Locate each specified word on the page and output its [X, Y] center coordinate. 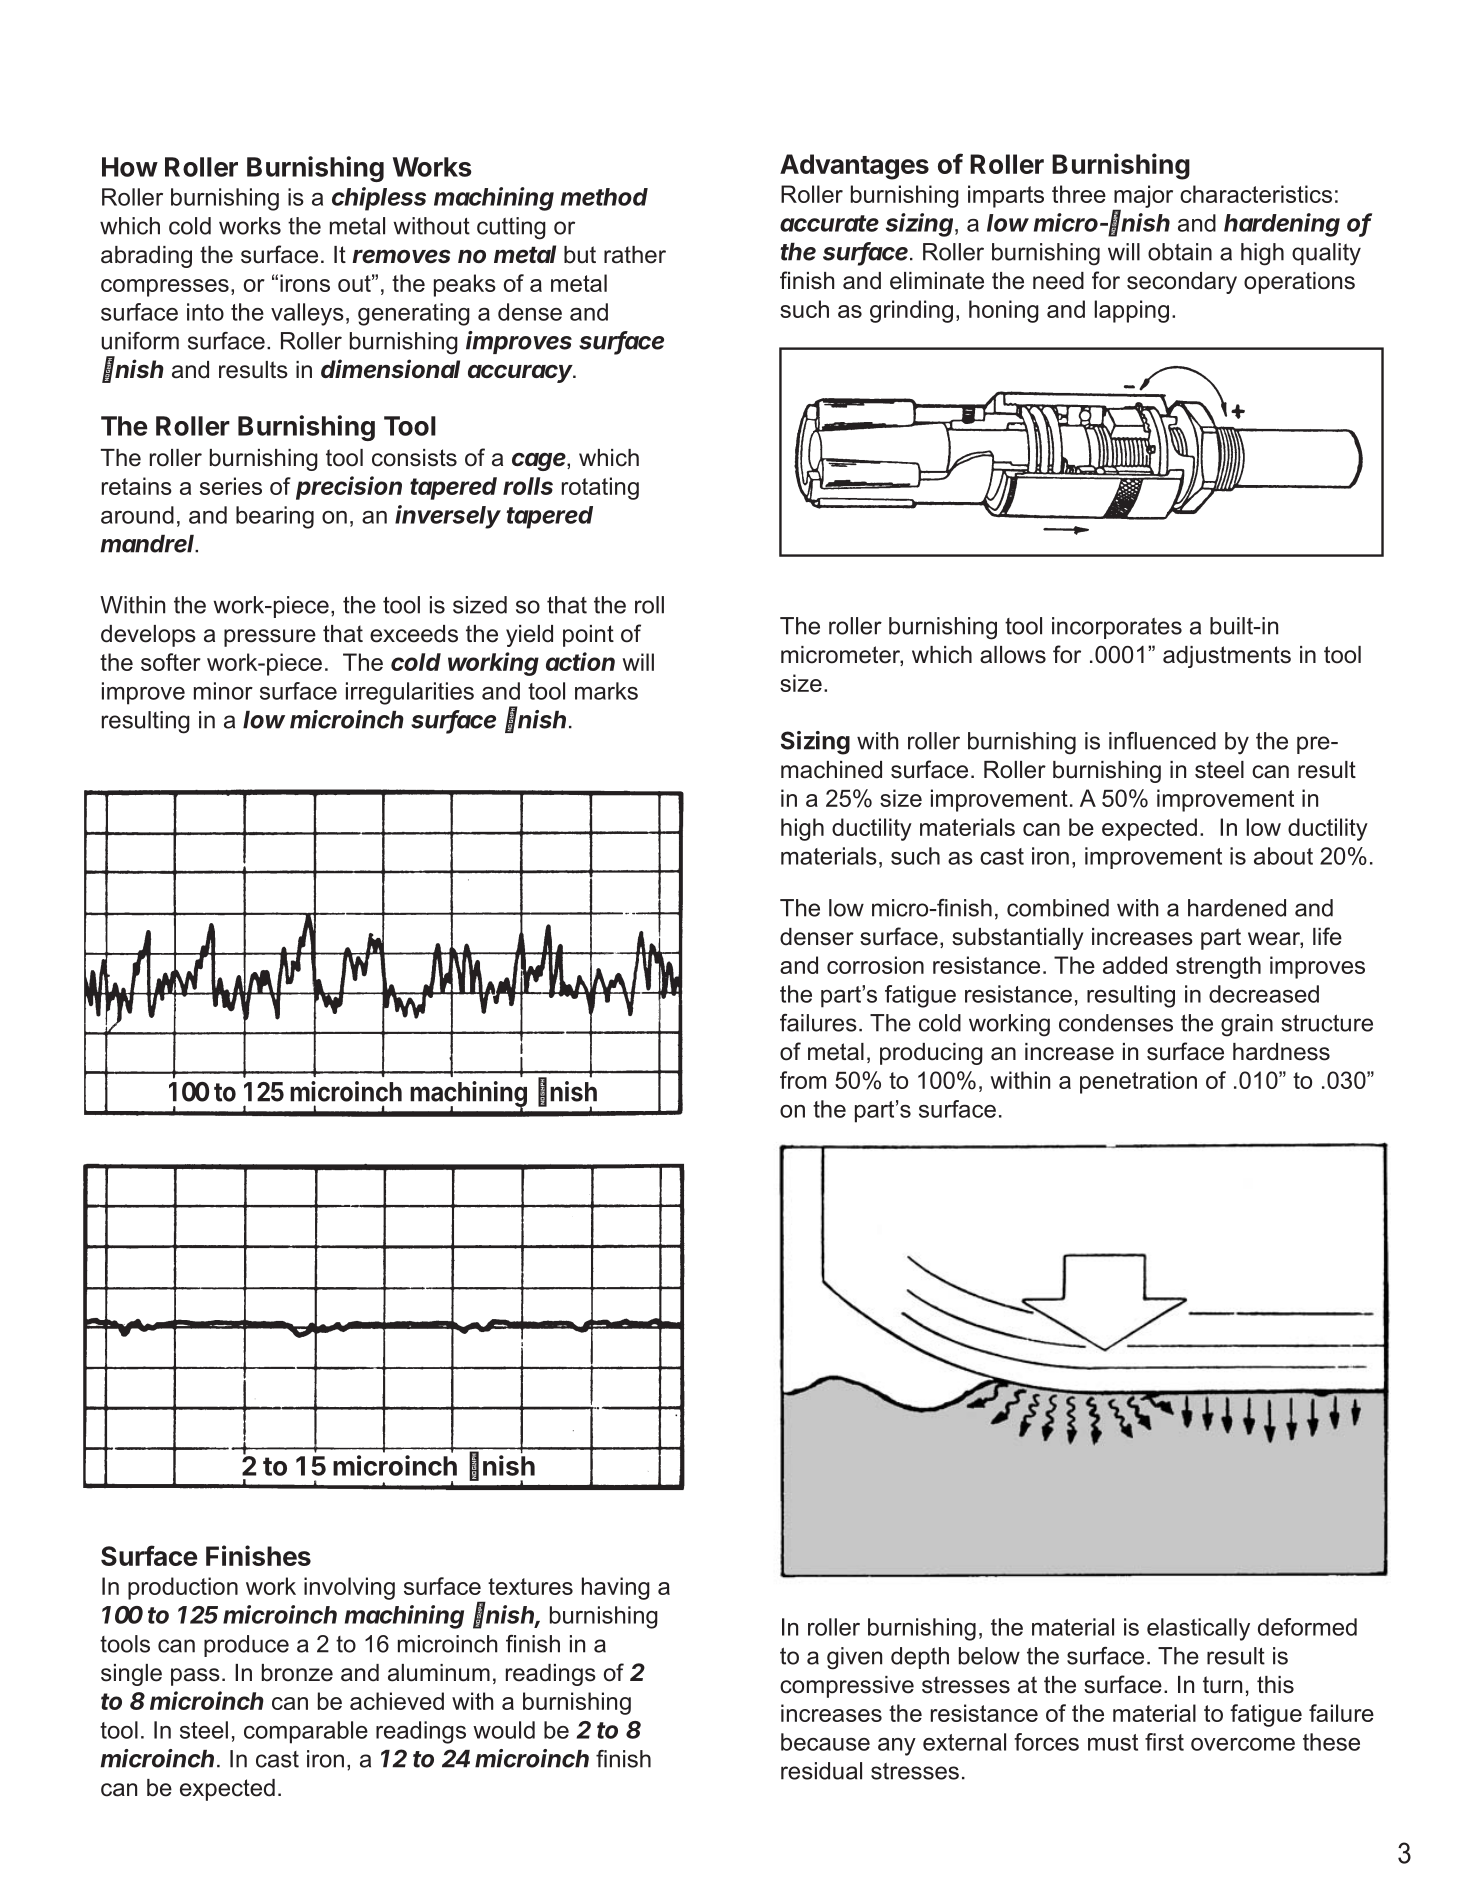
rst [1171, 1742]
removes [401, 256]
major [1143, 197]
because [825, 1742]
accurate [829, 223]
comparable [306, 1732]
